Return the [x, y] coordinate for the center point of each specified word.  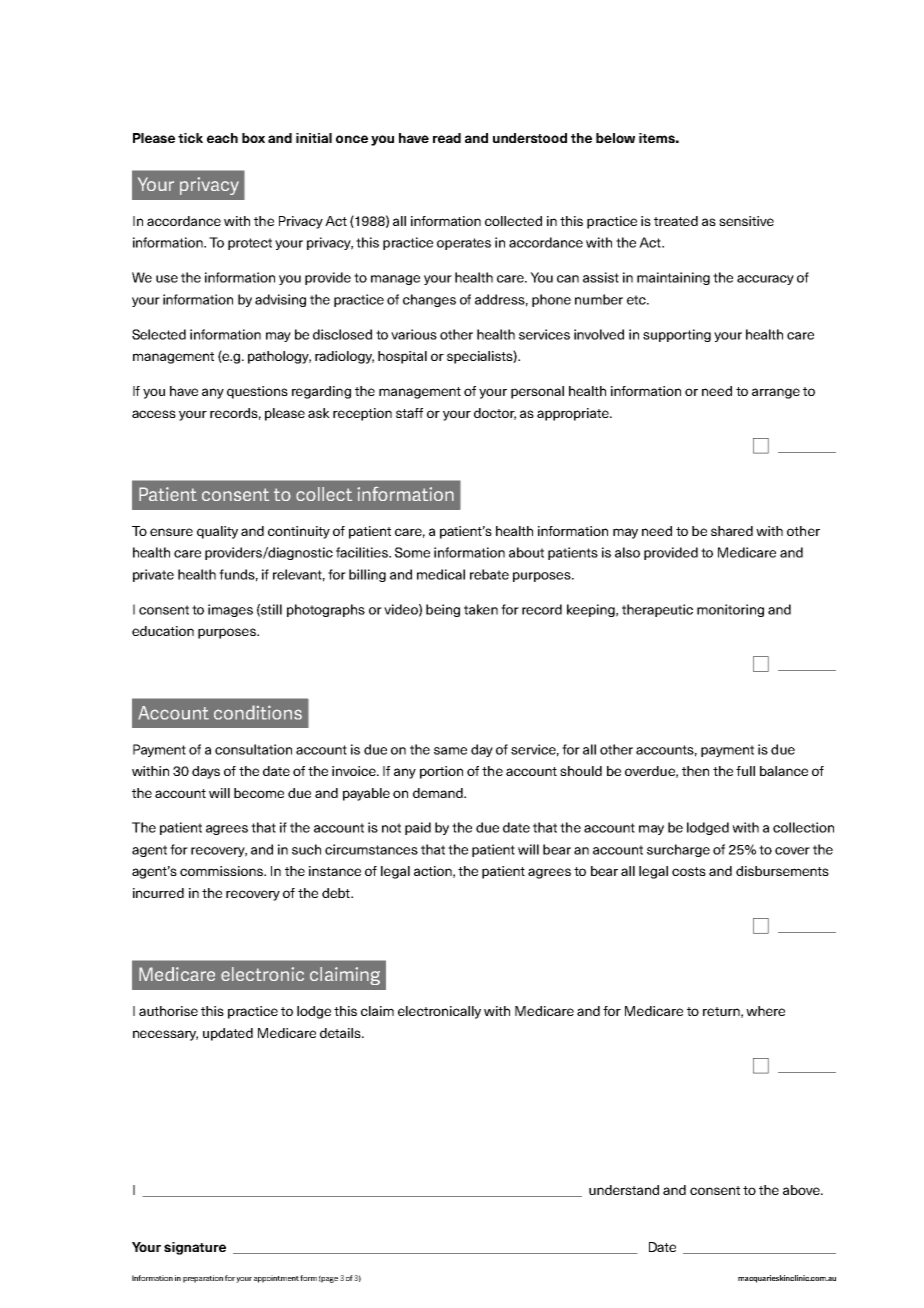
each [222, 138]
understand [624, 1190]
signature [195, 1248]
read [447, 138]
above [802, 1190]
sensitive [746, 221]
